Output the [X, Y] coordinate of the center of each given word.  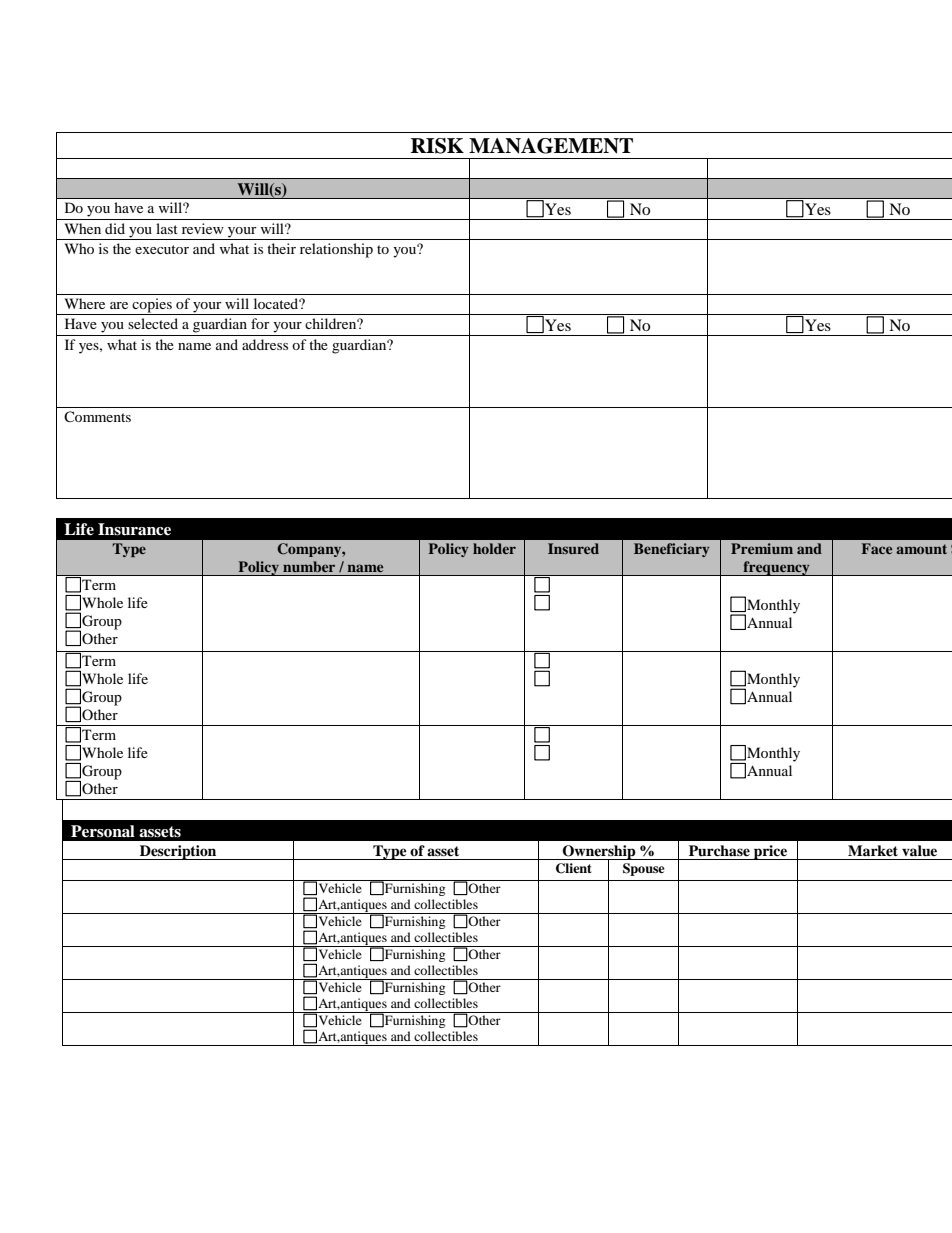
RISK [437, 146]
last [167, 228]
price [771, 852]
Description [178, 852]
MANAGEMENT [551, 146]
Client [574, 868]
